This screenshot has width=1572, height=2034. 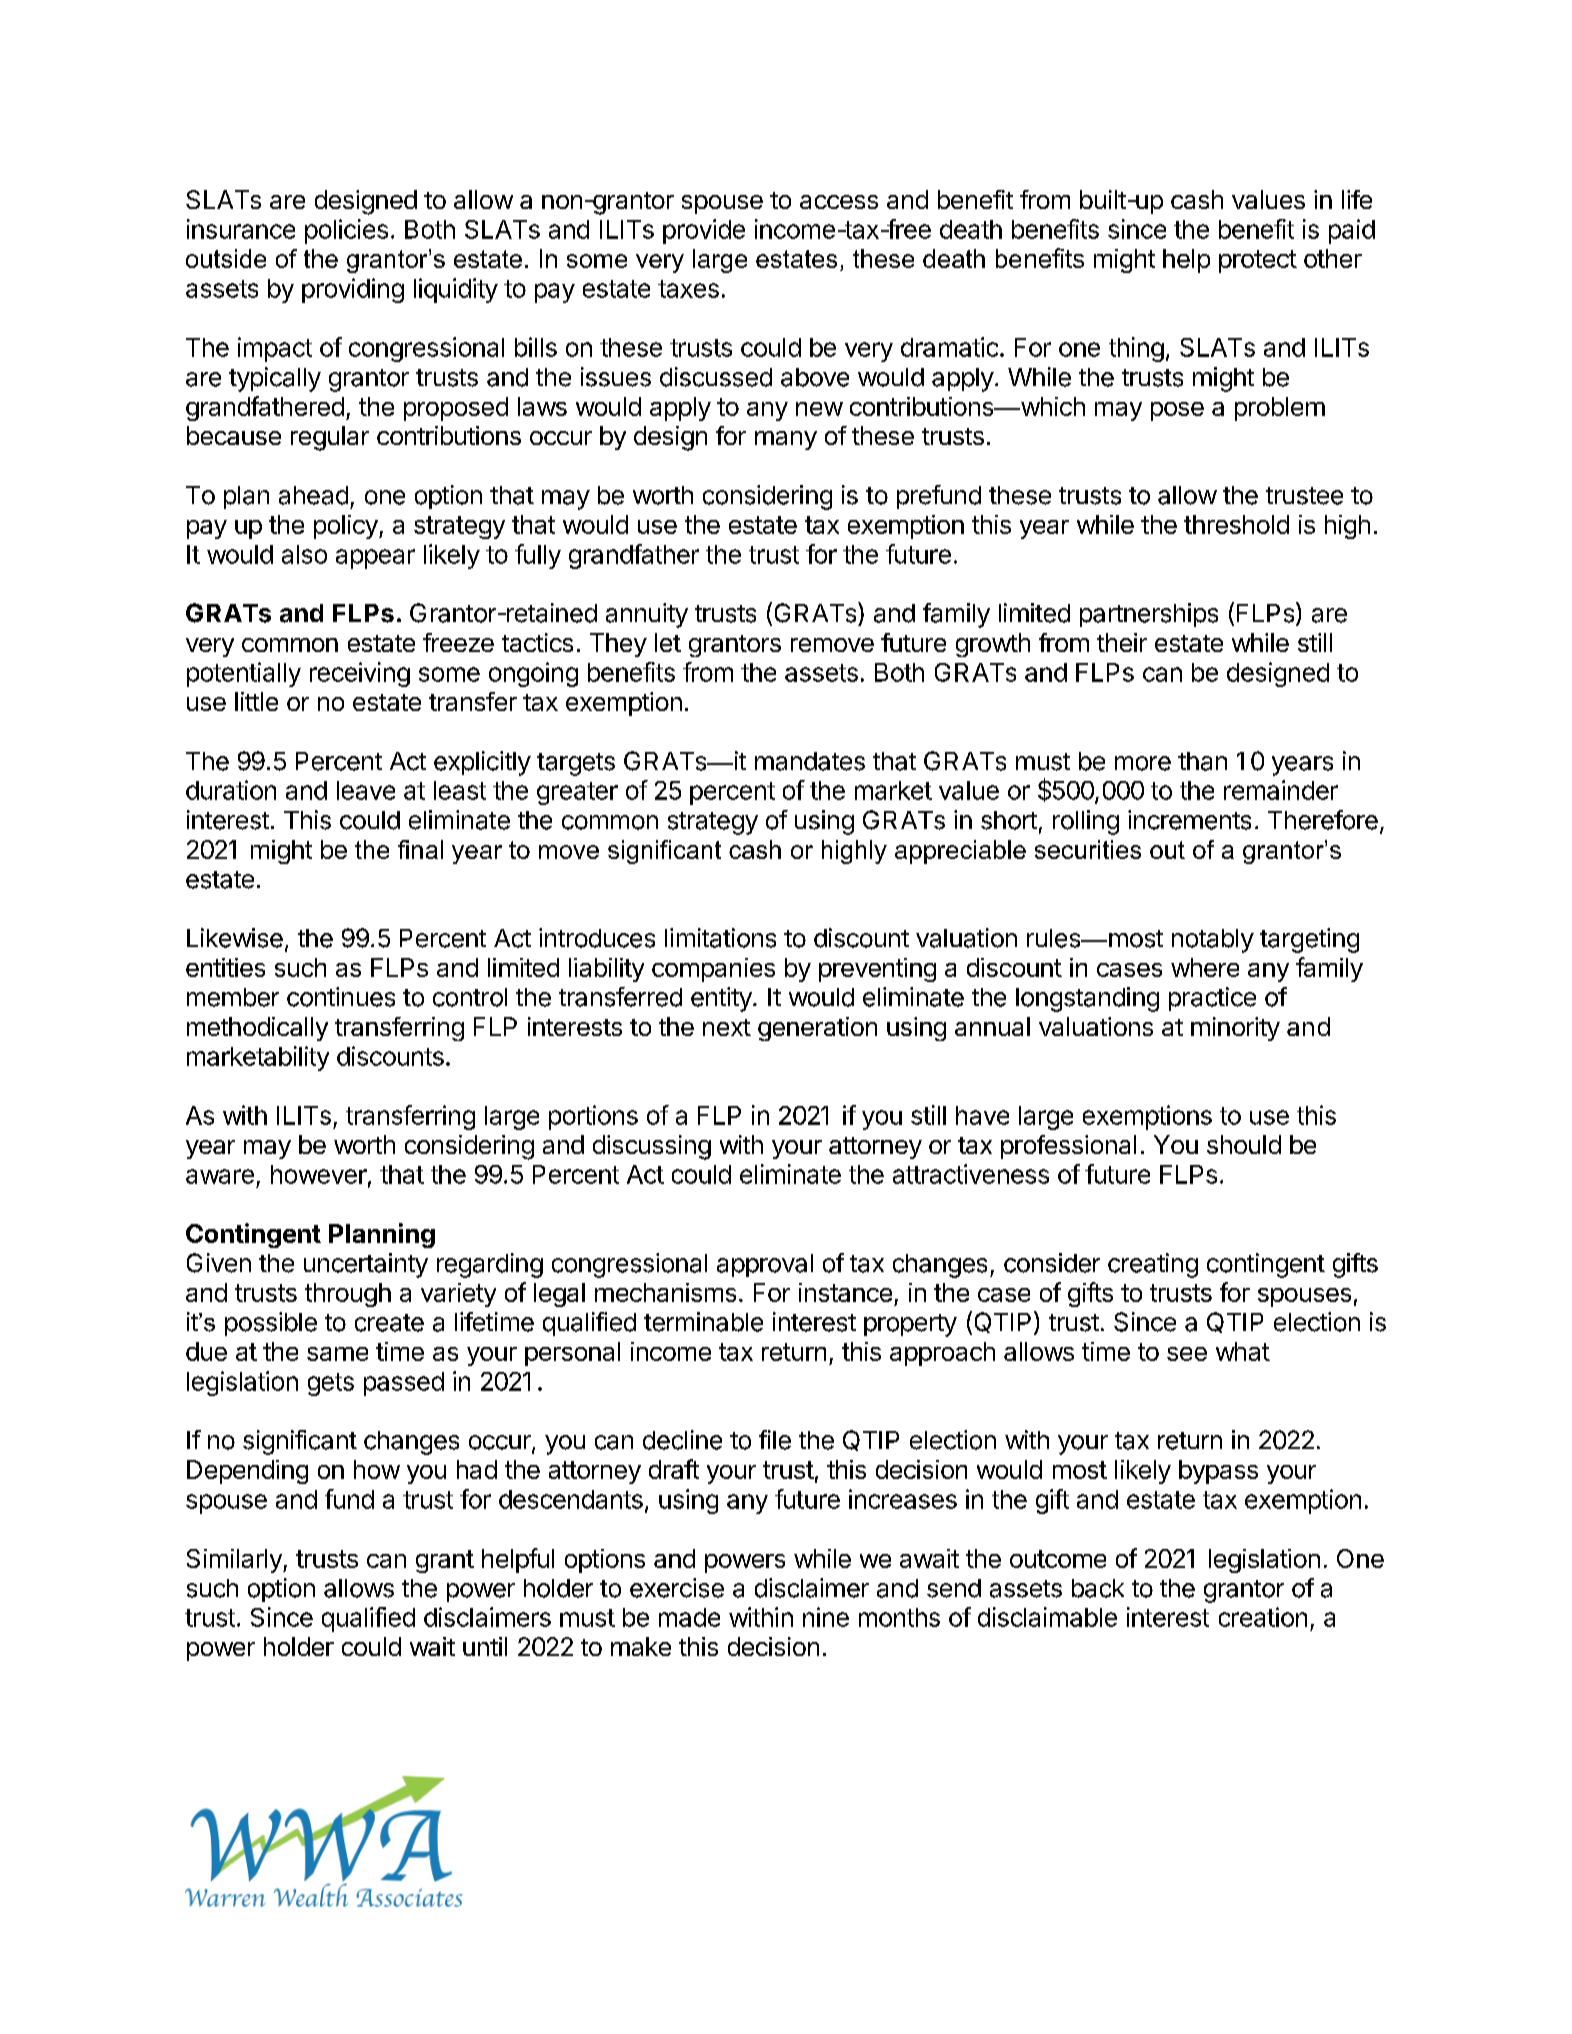 I want to click on protect, so click(x=1258, y=261).
